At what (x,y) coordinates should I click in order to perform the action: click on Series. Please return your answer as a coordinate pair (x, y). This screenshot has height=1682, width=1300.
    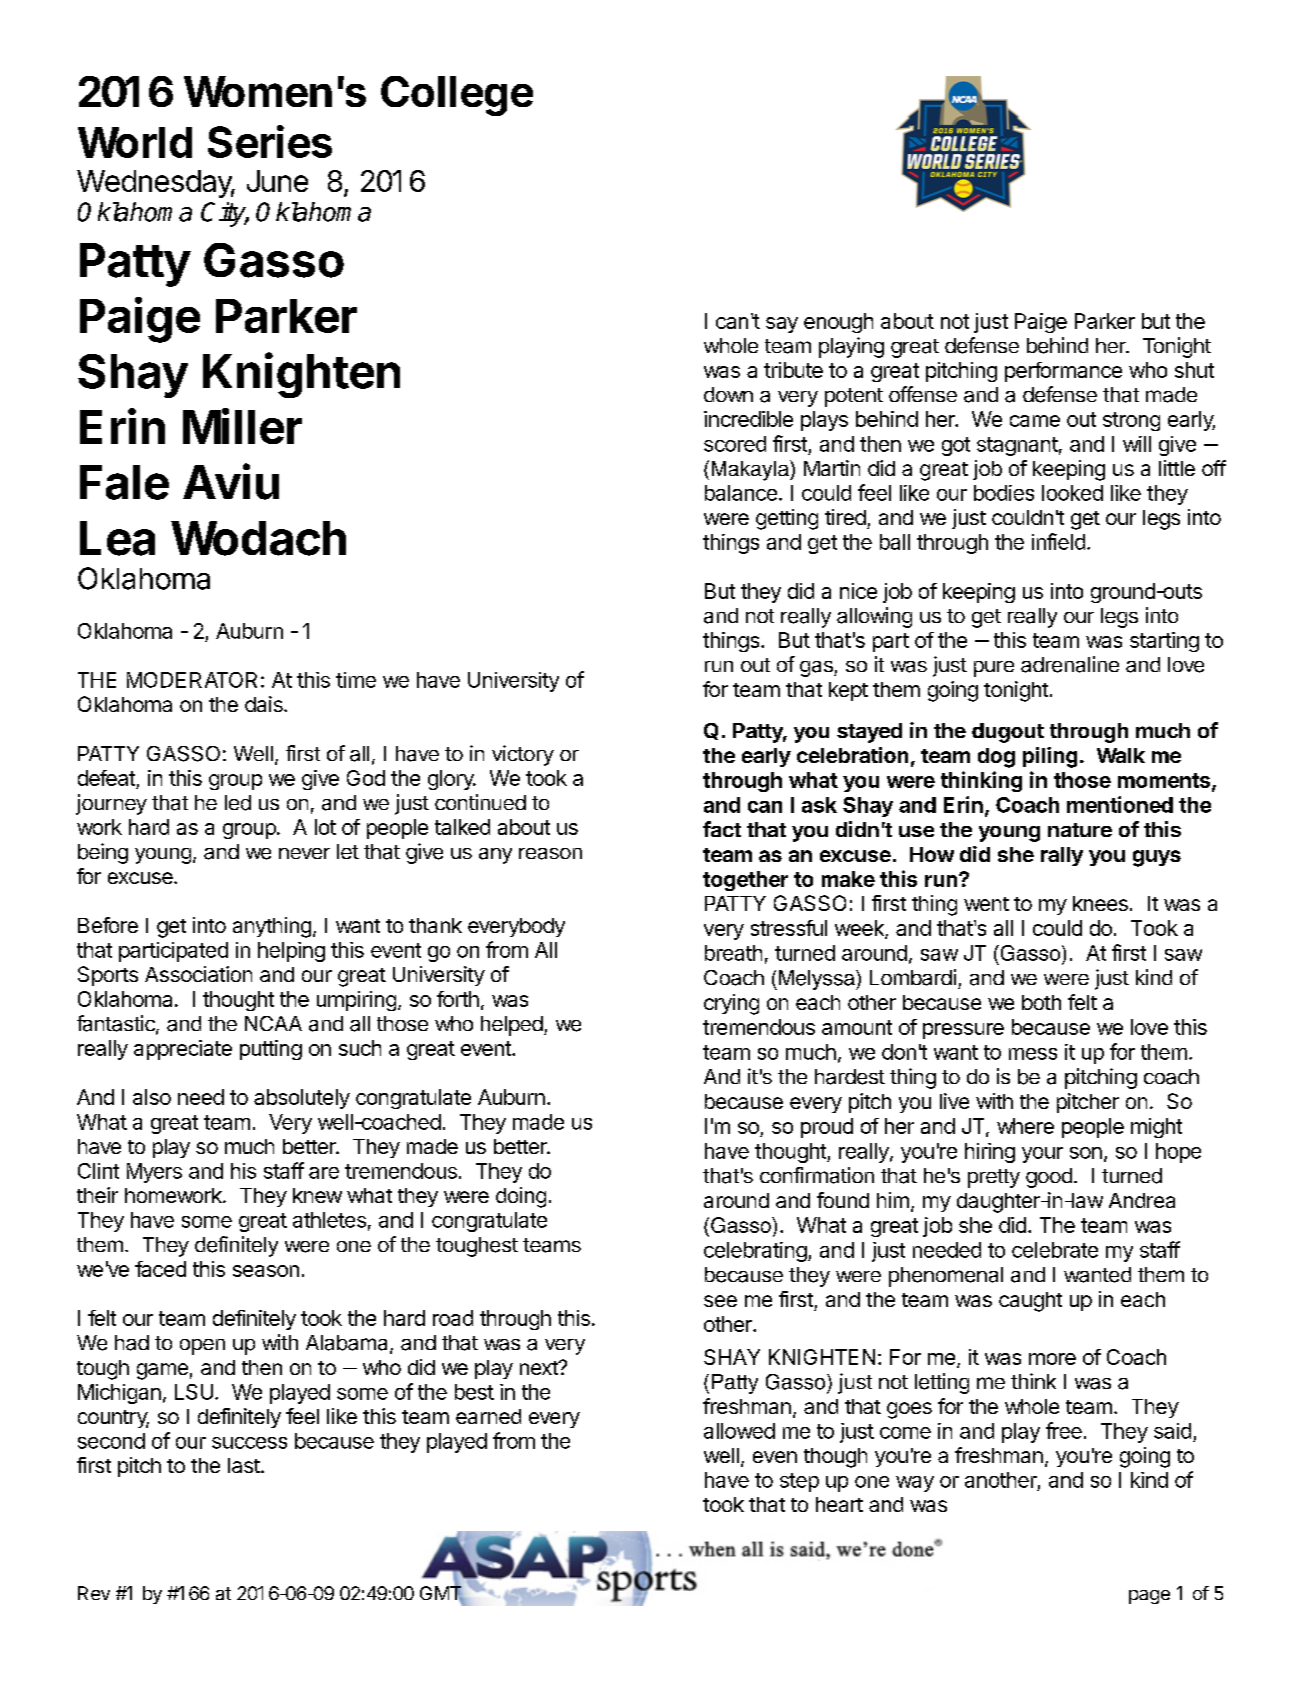
    Looking at the image, I should click on (270, 141).
